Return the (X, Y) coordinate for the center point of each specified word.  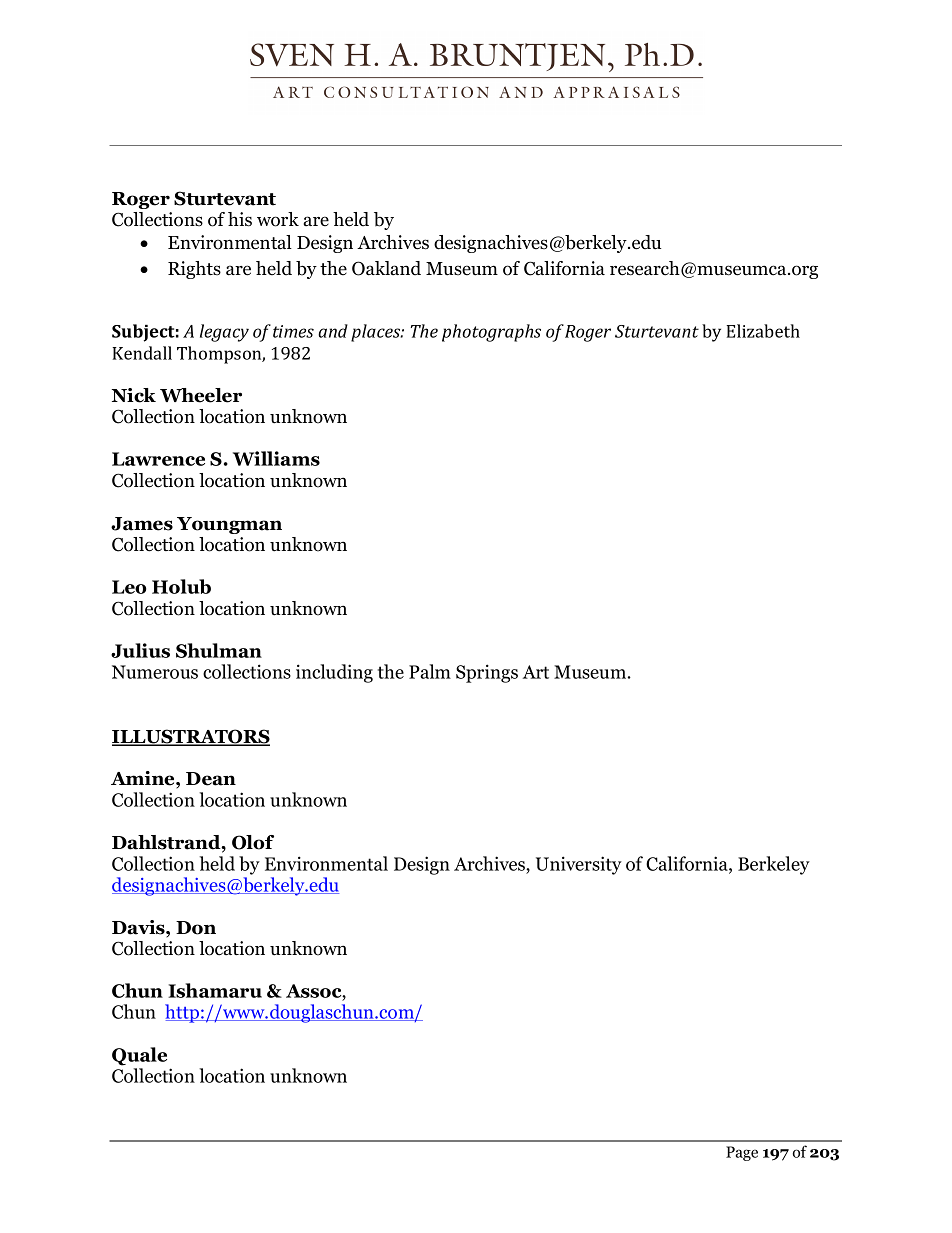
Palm (430, 671)
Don (196, 928)
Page (742, 1153)
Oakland (386, 268)
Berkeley (774, 865)
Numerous (155, 672)
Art (536, 672)
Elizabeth (763, 331)
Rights (194, 270)
